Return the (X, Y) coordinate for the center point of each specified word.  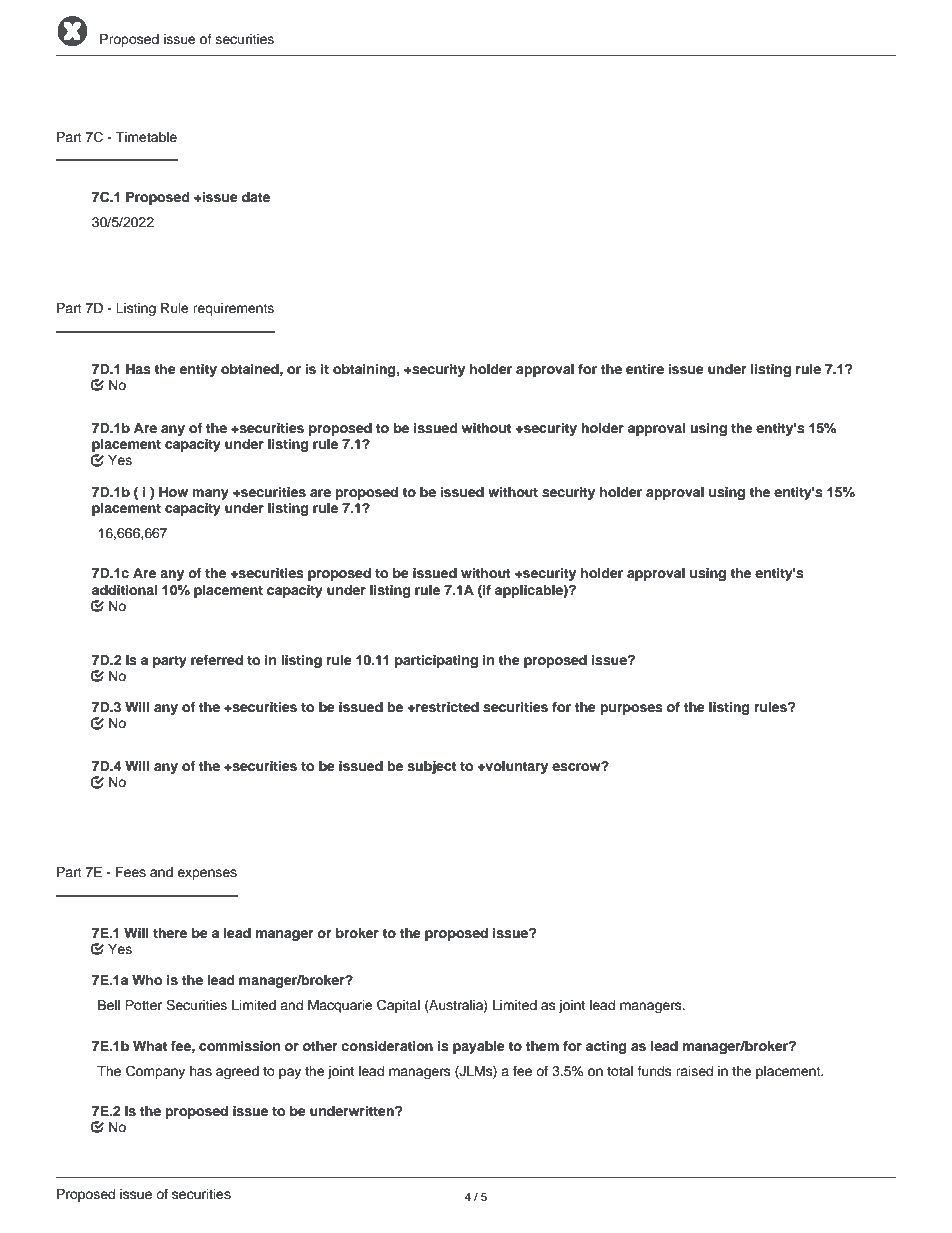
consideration (387, 1046)
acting (606, 1047)
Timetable (146, 137)
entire (645, 369)
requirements (233, 309)
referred (217, 660)
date (256, 197)
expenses (207, 874)
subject (431, 767)
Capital (398, 1006)
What (150, 1046)
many (210, 494)
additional (124, 590)
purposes (631, 709)
